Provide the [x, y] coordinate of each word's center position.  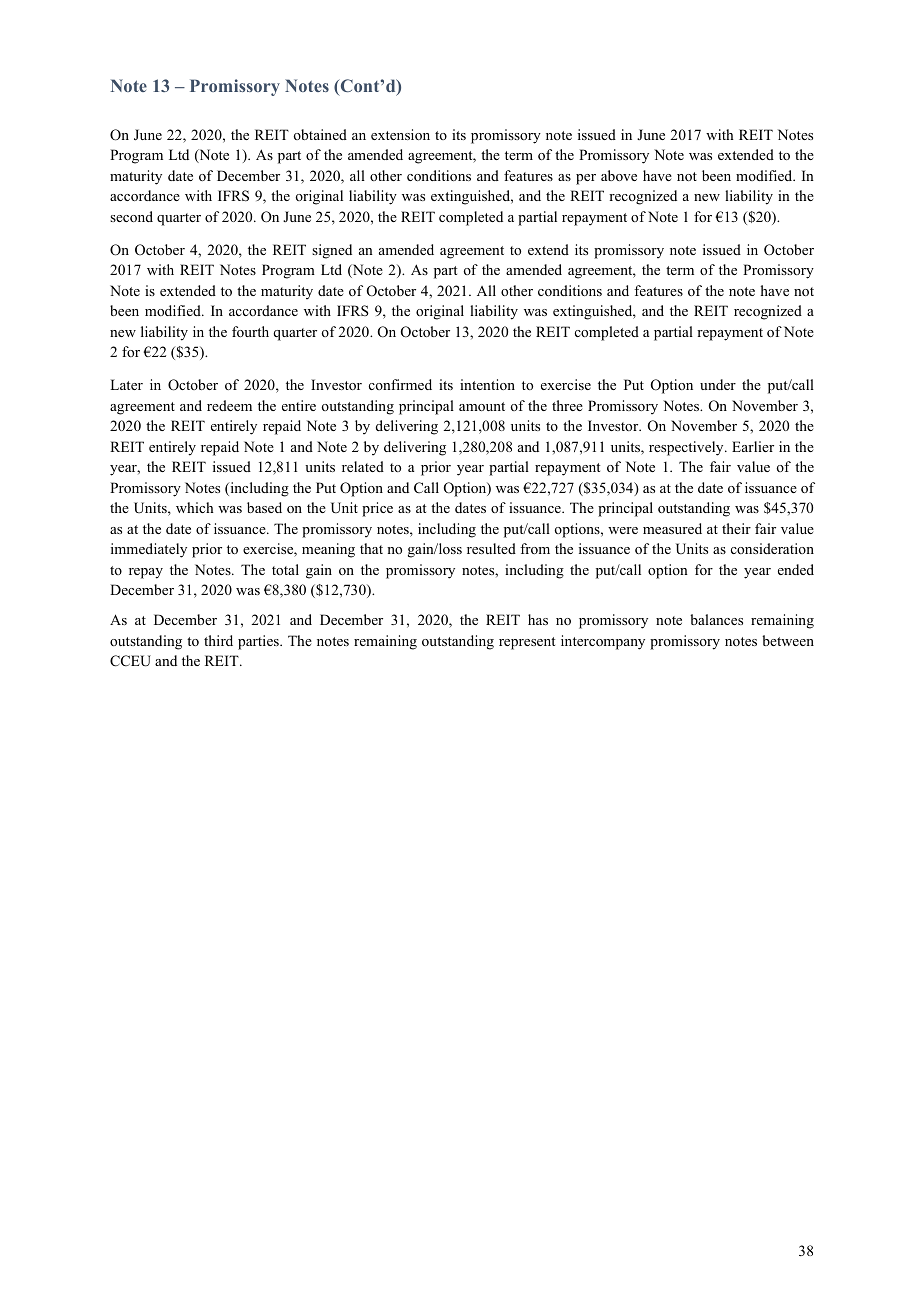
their [736, 528]
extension [400, 134]
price [377, 509]
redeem [229, 405]
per [586, 179]
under [718, 384]
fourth [250, 331]
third [218, 640]
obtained [320, 134]
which [195, 507]
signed [332, 251]
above [619, 175]
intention [487, 384]
